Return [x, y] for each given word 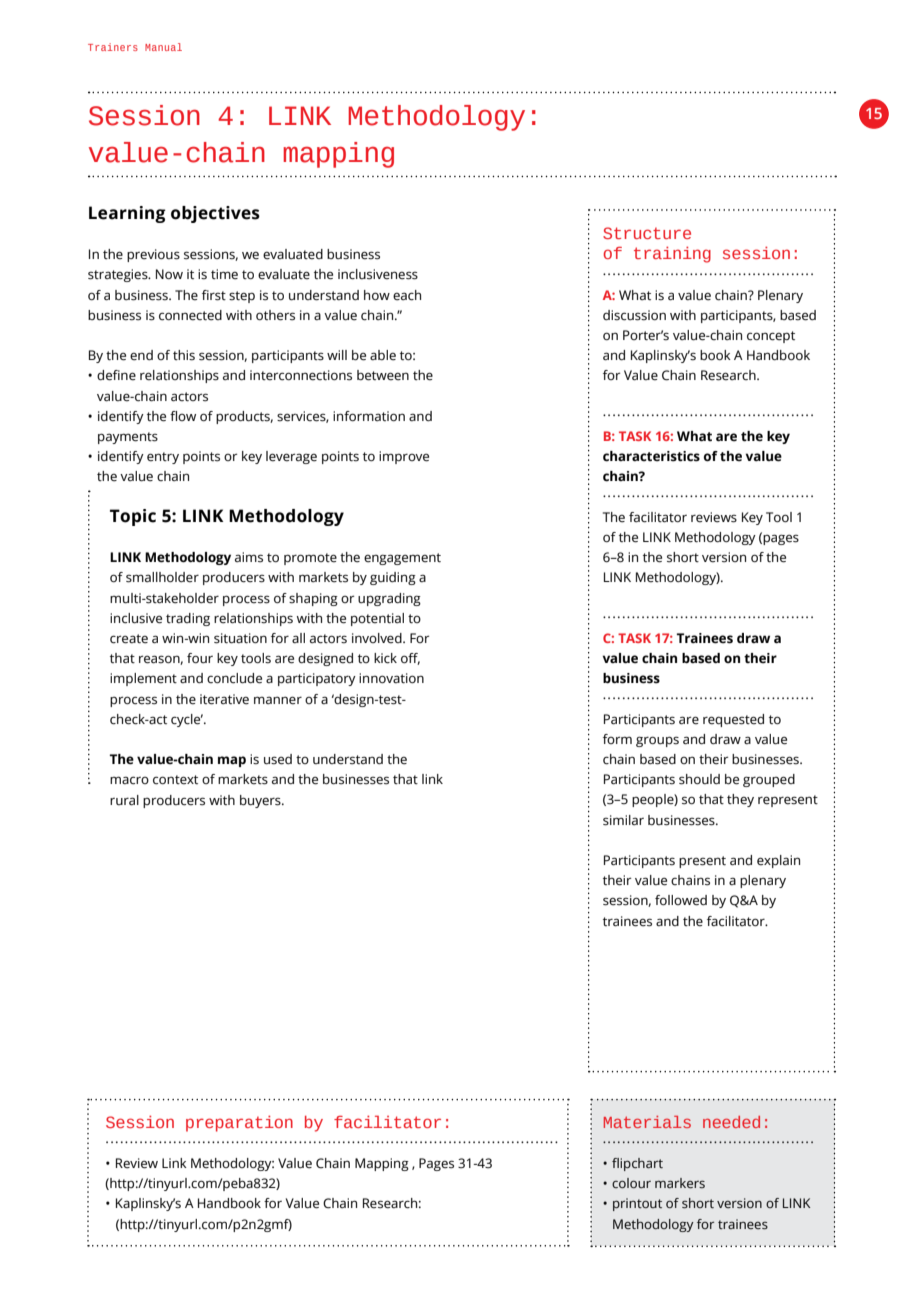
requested [733, 720]
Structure [647, 233]
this [184, 355]
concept [771, 337]
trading [188, 619]
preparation [239, 1124]
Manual [163, 47]
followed [681, 900]
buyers [261, 801]
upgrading [389, 599]
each [407, 295]
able [383, 355]
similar [623, 820]
